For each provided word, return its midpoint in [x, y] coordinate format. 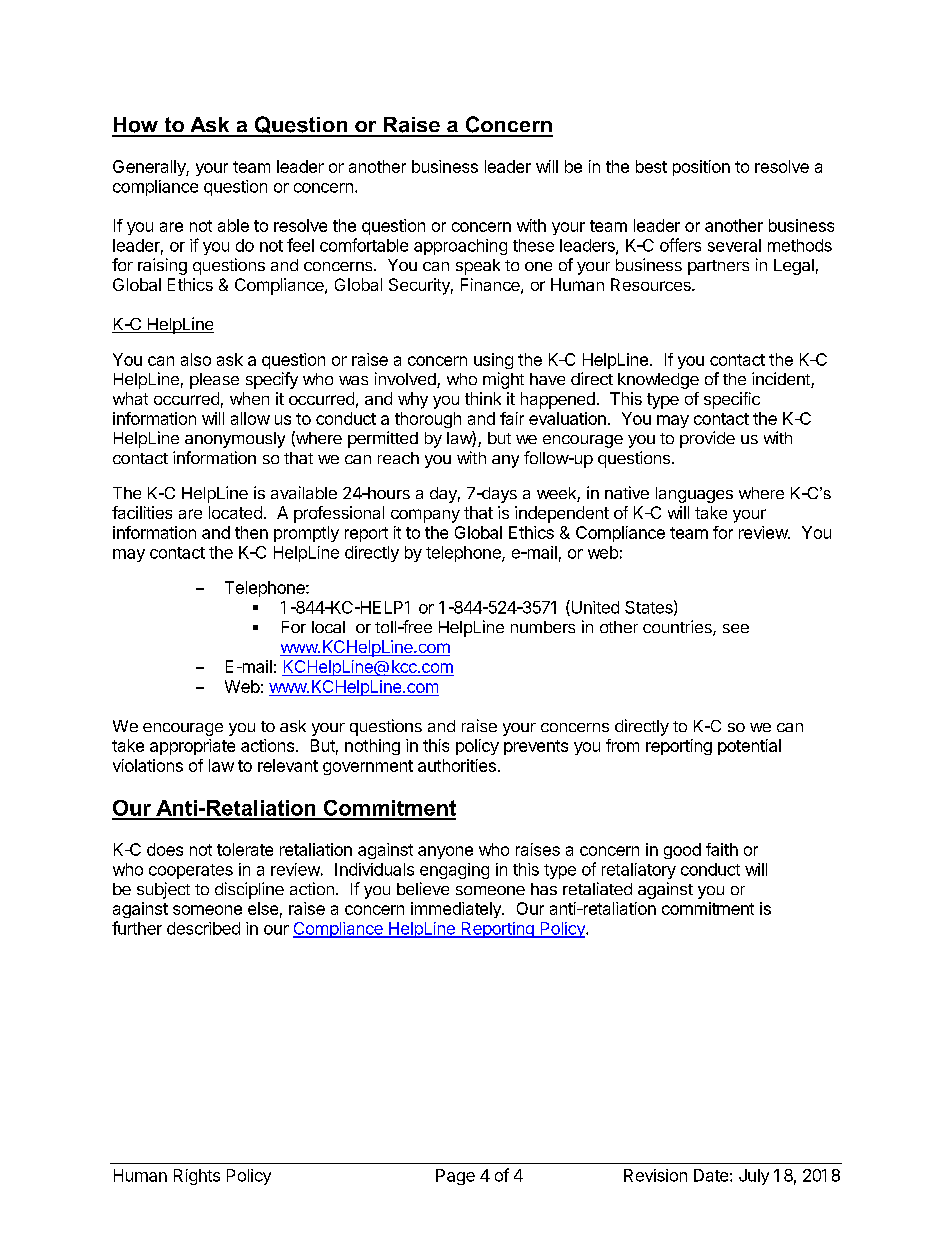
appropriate [192, 747]
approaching [460, 247]
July [754, 1177]
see [736, 628]
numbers [543, 627]
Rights [197, 1177]
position [701, 168]
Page [455, 1177]
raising [162, 266]
